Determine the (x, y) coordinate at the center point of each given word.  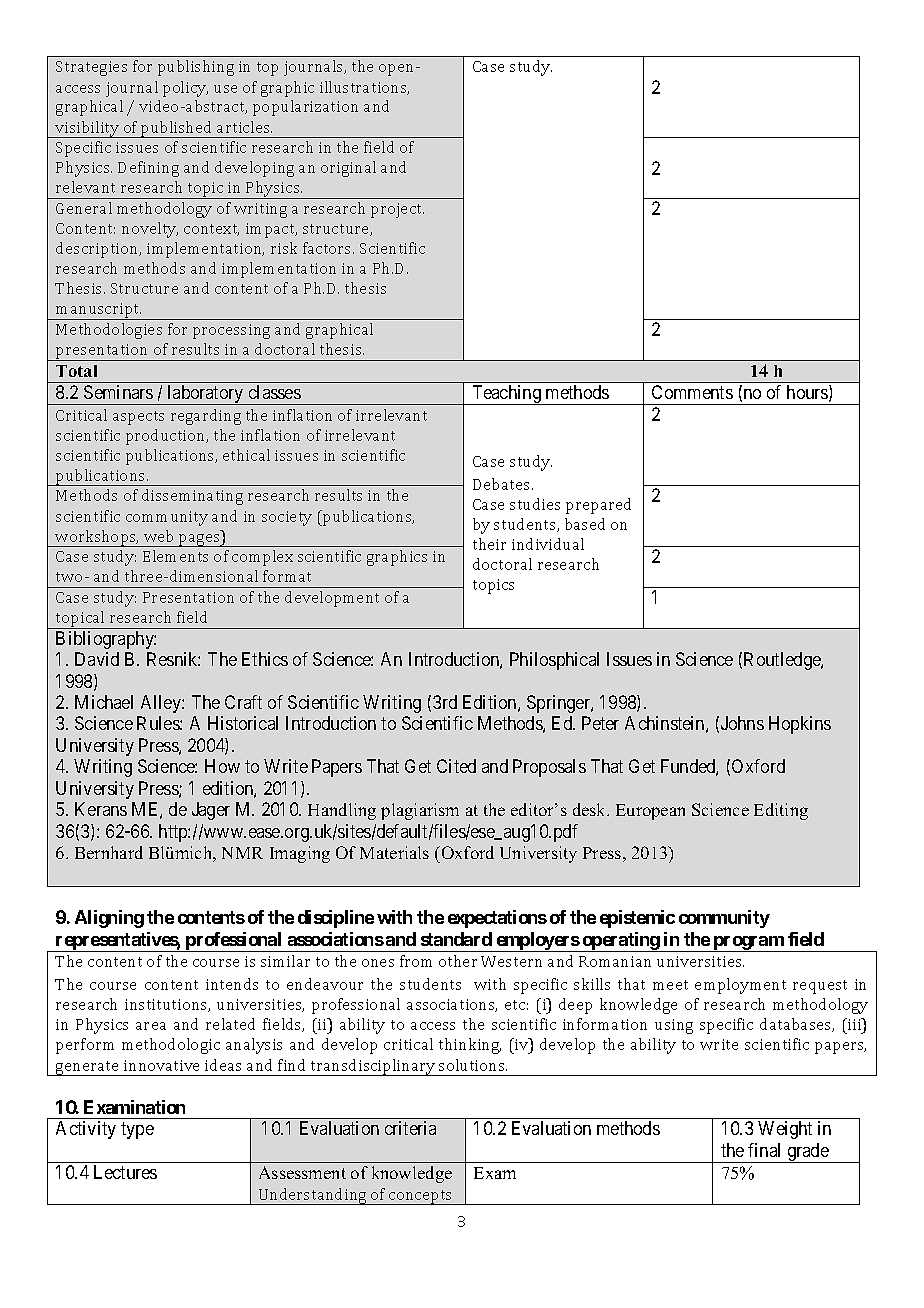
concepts (421, 1197)
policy (185, 89)
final (764, 1150)
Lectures (125, 1172)
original (348, 169)
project (397, 210)
